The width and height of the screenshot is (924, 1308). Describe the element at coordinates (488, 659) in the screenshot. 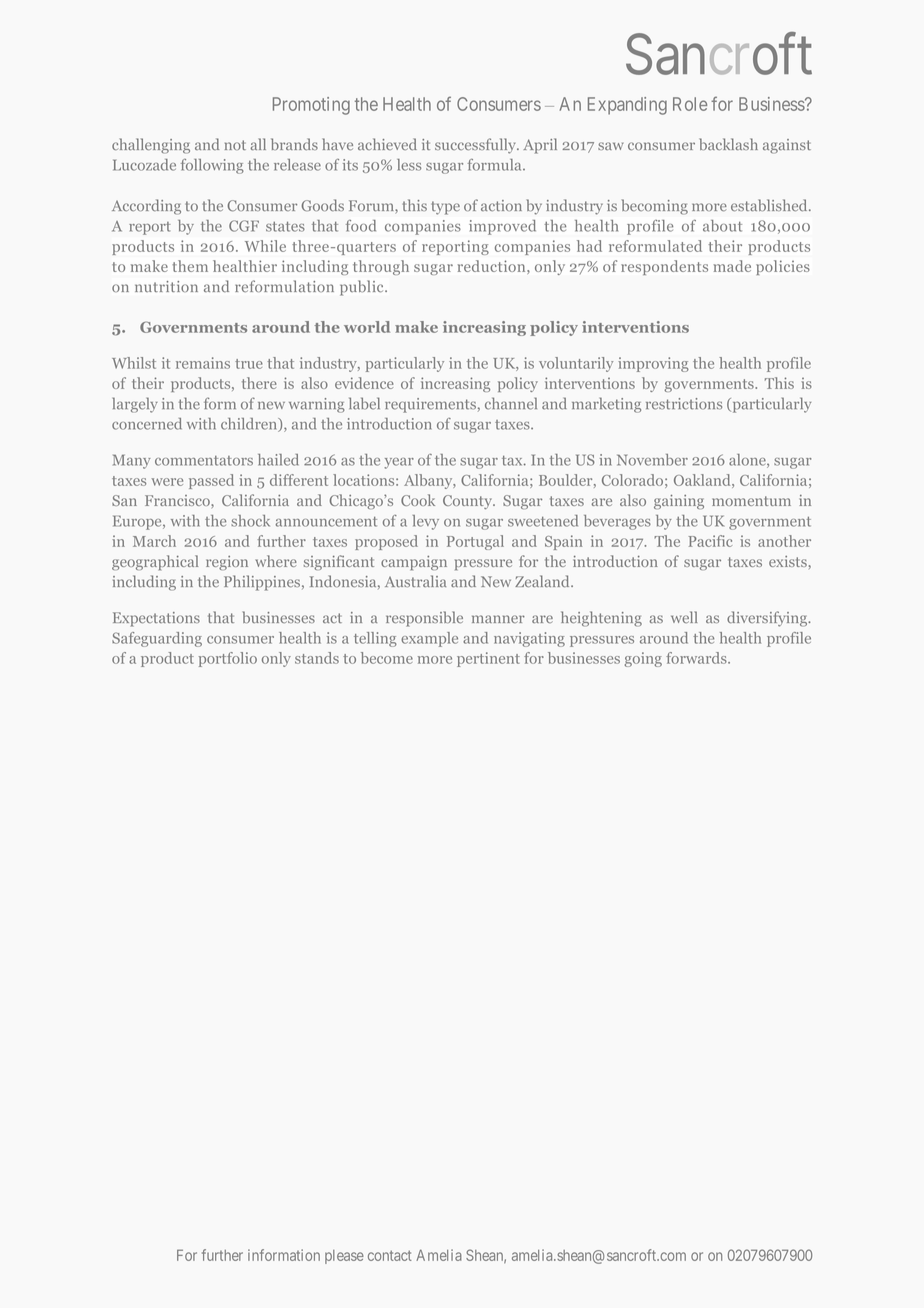

I see `pertinent` at that location.
